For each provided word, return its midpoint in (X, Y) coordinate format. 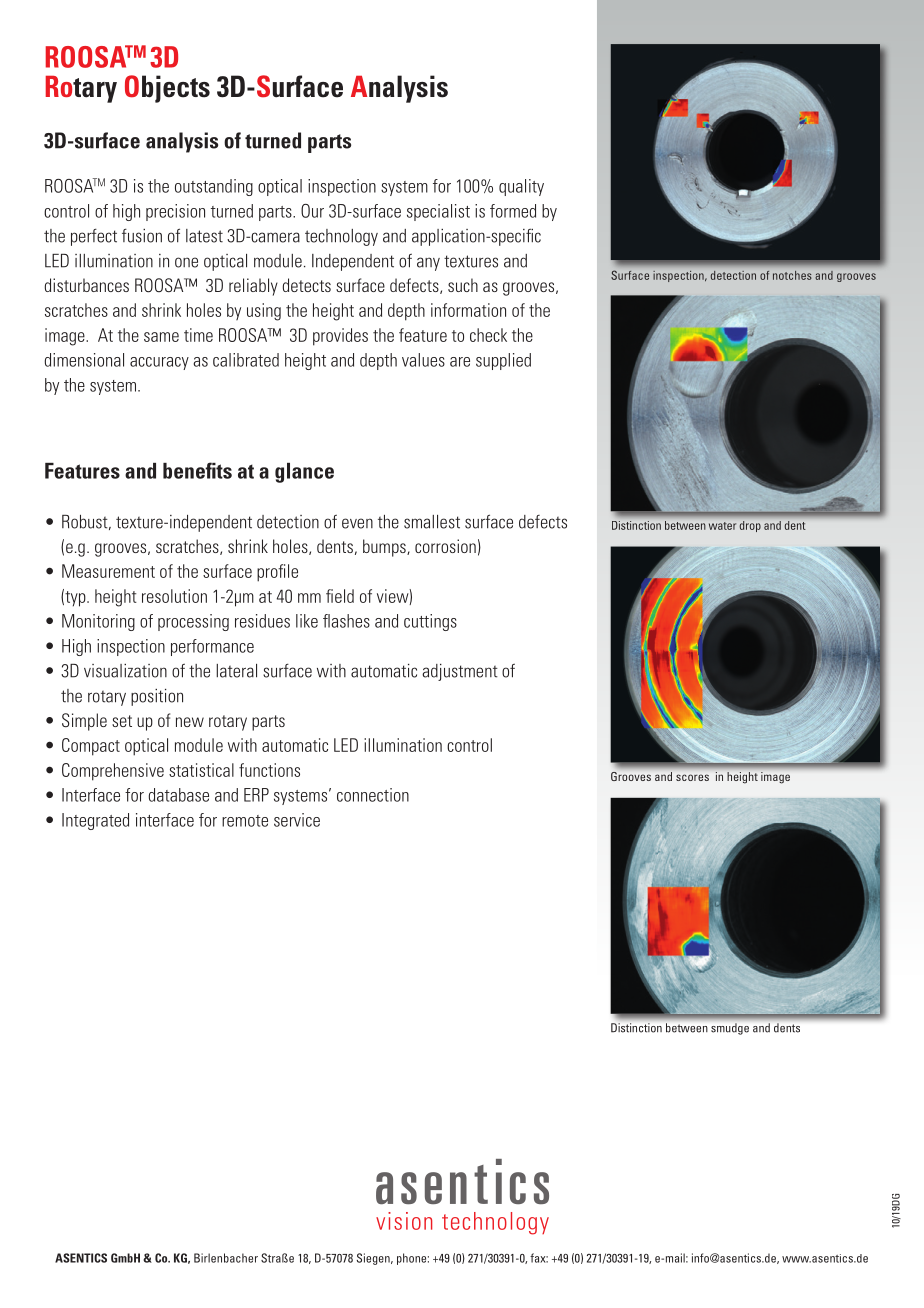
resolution (174, 596)
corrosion (445, 546)
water (722, 526)
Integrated (95, 821)
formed (513, 211)
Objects (167, 89)
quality (521, 187)
